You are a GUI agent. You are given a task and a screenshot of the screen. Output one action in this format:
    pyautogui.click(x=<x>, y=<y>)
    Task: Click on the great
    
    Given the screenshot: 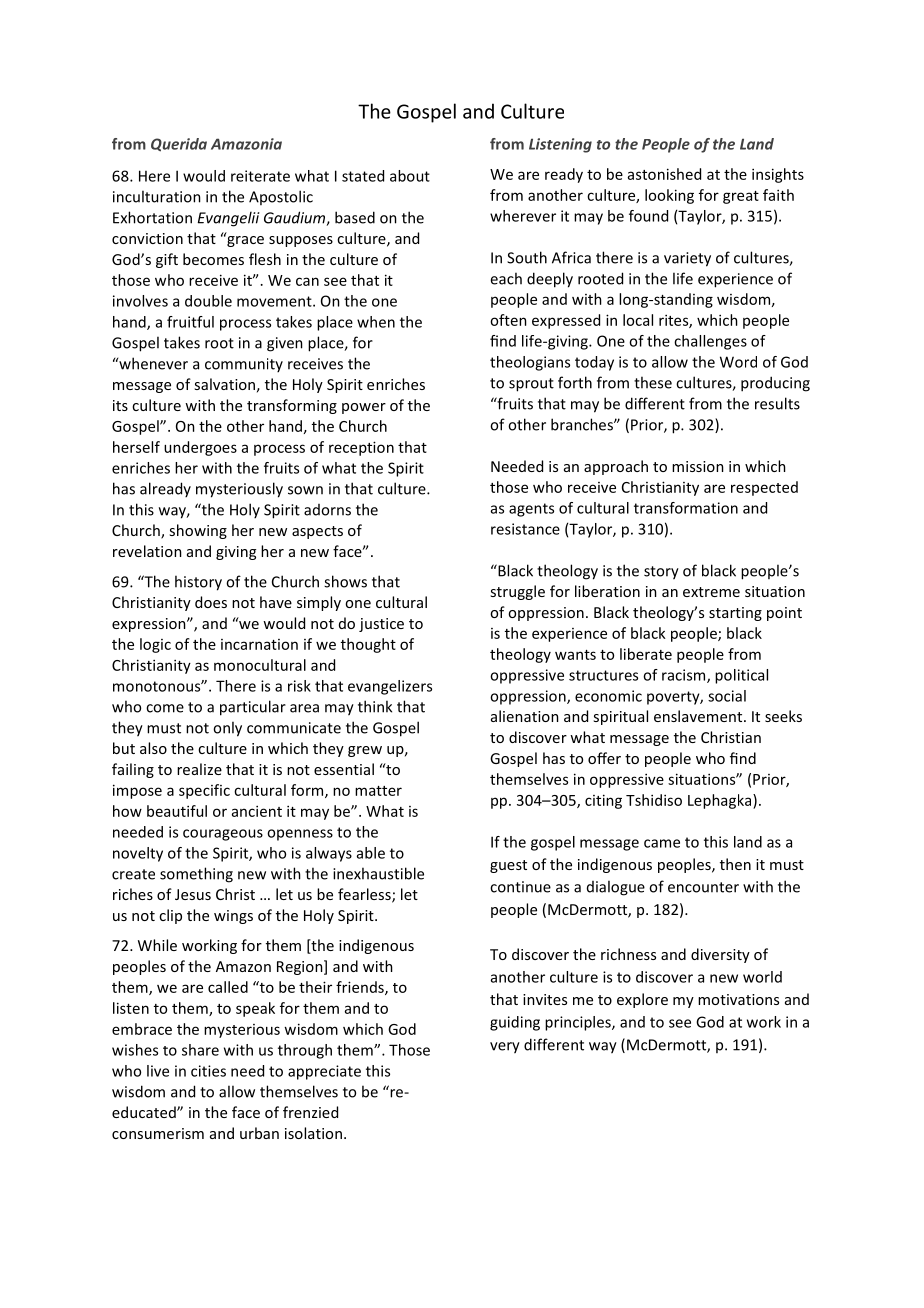 What is the action you would take?
    pyautogui.click(x=741, y=197)
